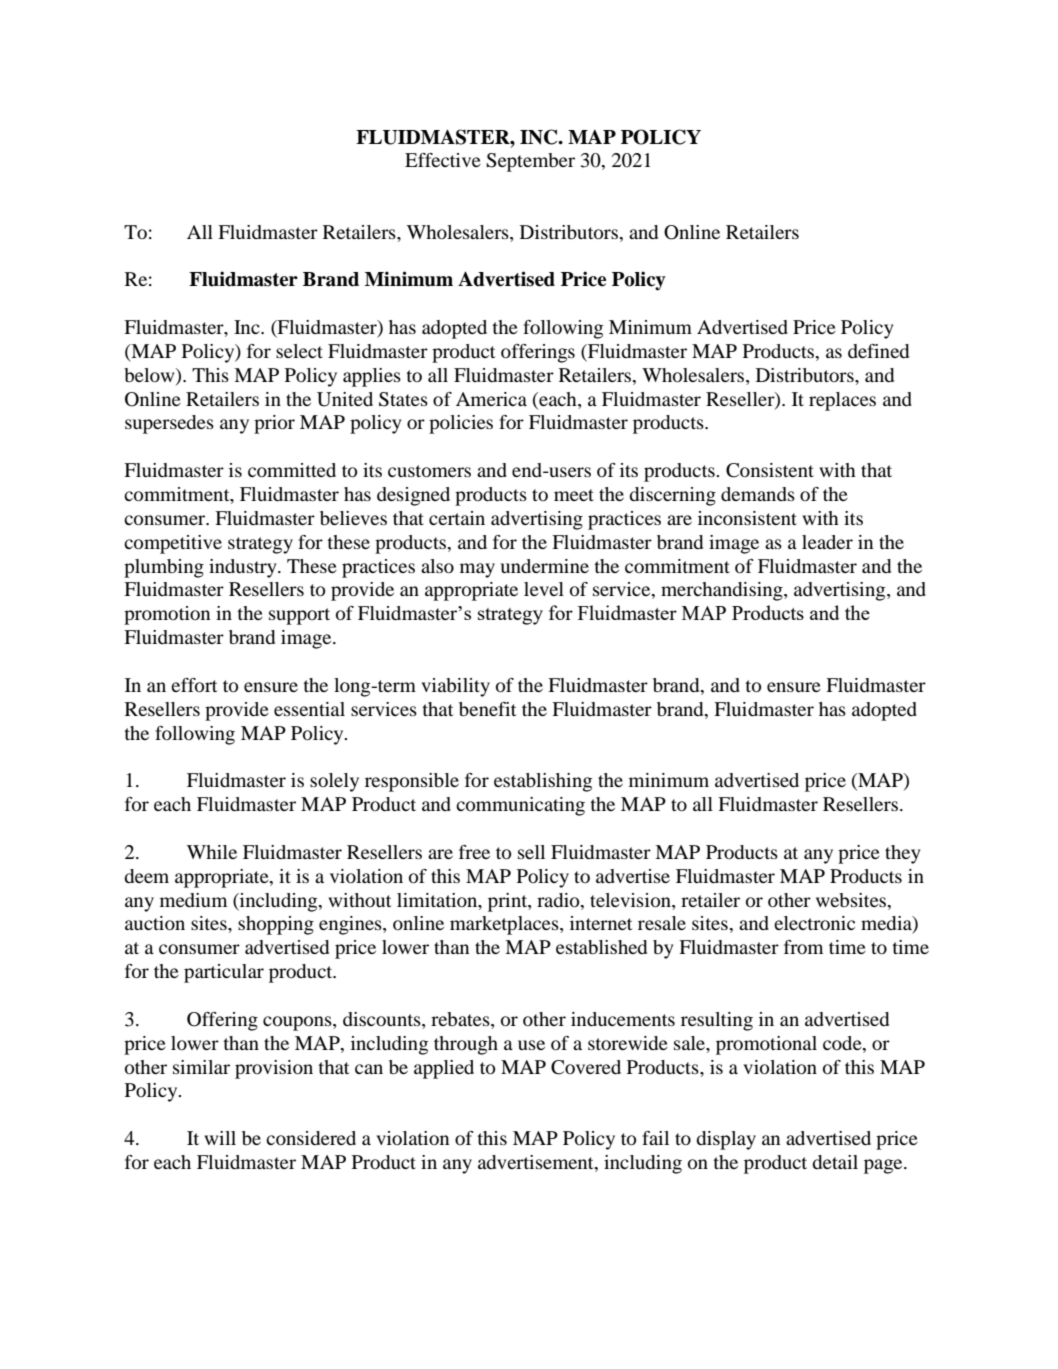  What do you see at coordinates (443, 160) in the screenshot?
I see `Effective` at bounding box center [443, 160].
